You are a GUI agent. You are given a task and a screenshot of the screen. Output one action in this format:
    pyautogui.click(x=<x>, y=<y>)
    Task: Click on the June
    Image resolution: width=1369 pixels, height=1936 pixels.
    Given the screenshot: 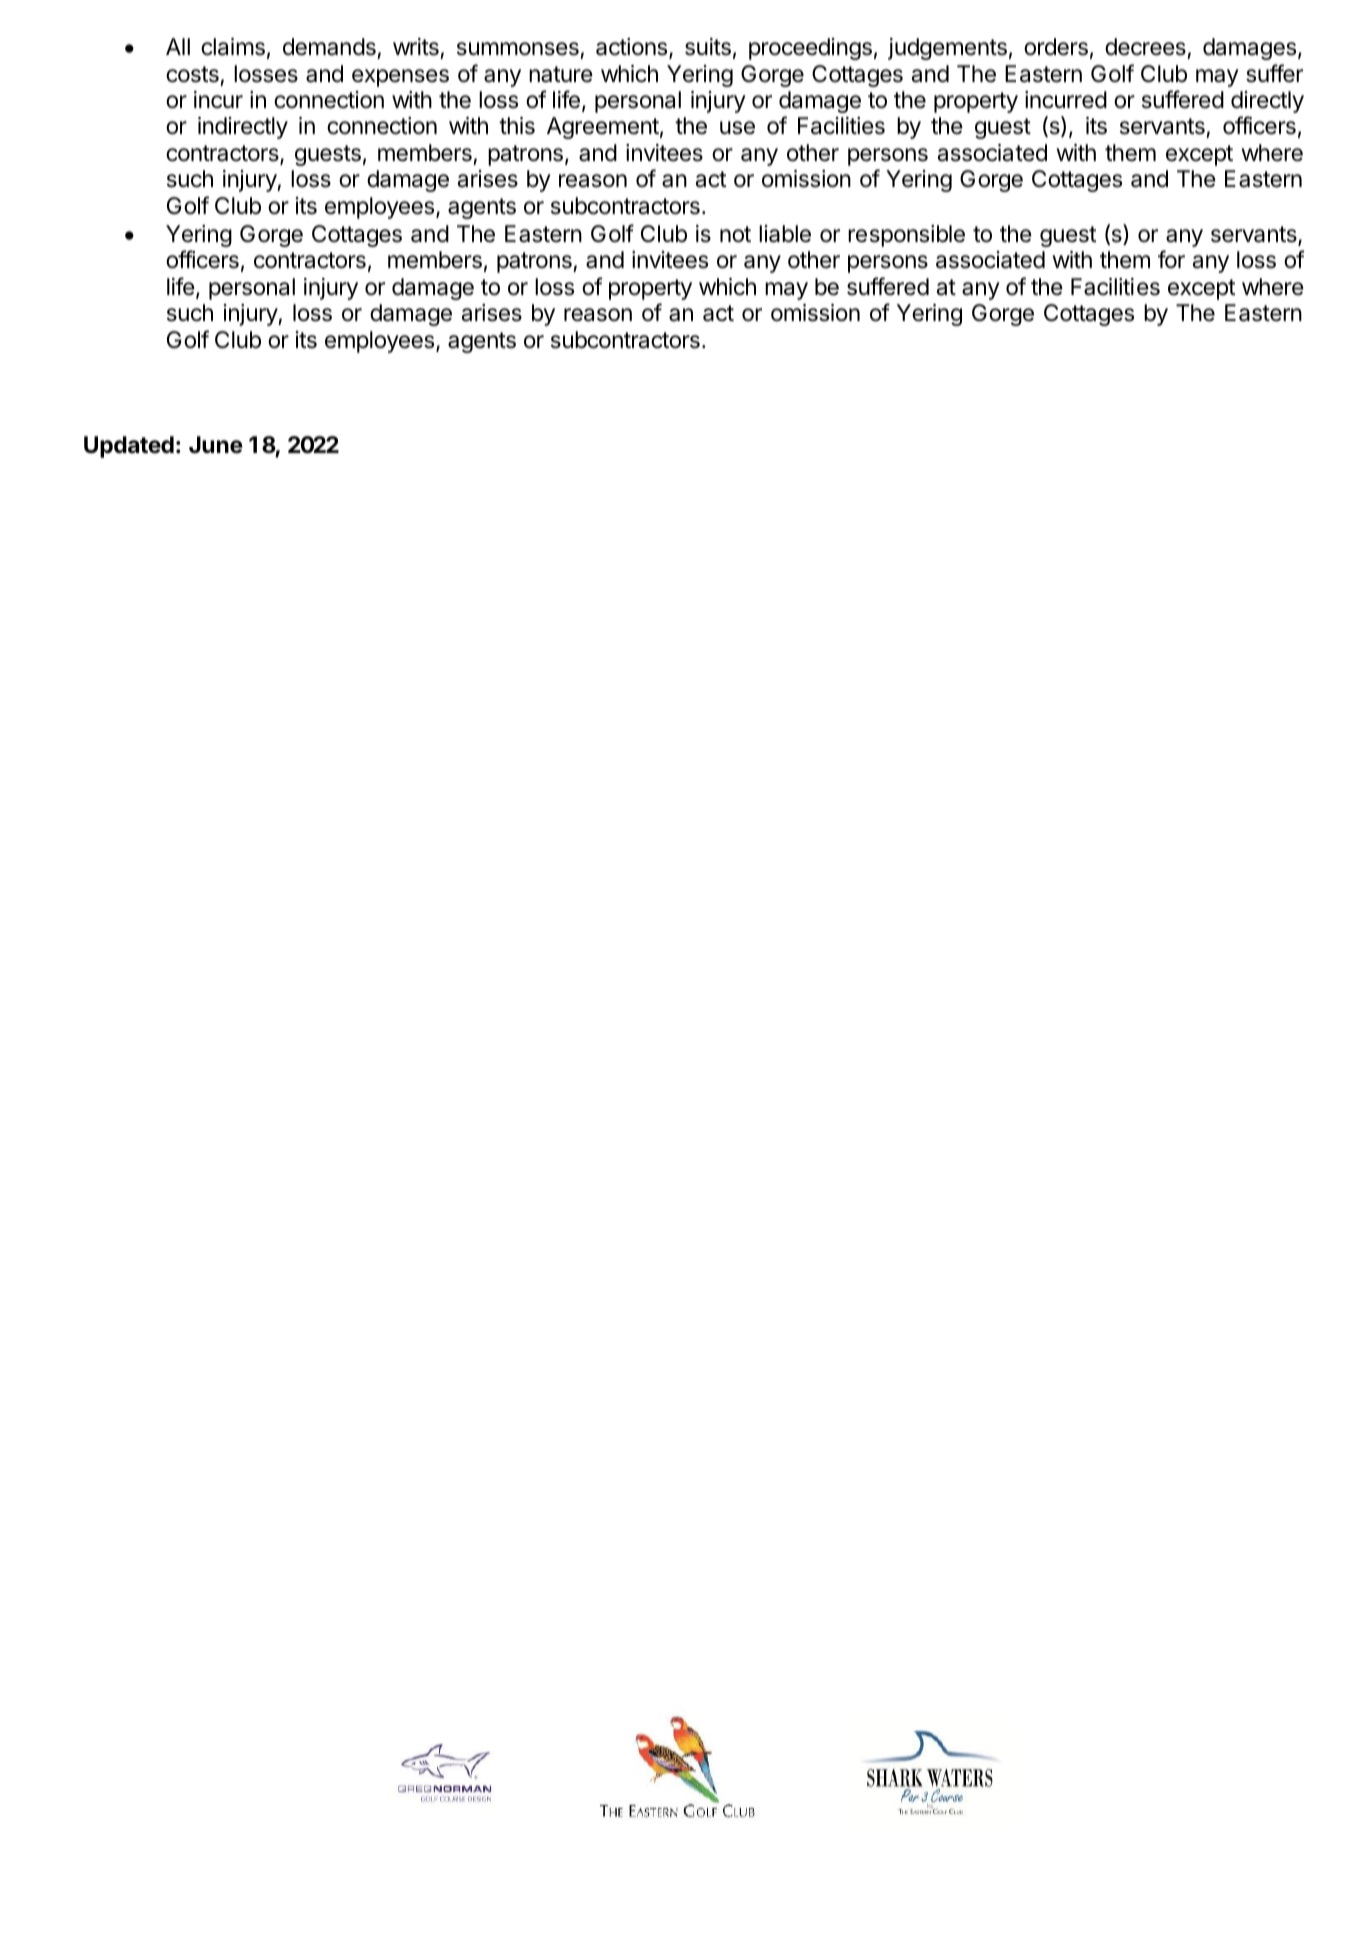 What is the action you would take?
    pyautogui.click(x=216, y=445)
